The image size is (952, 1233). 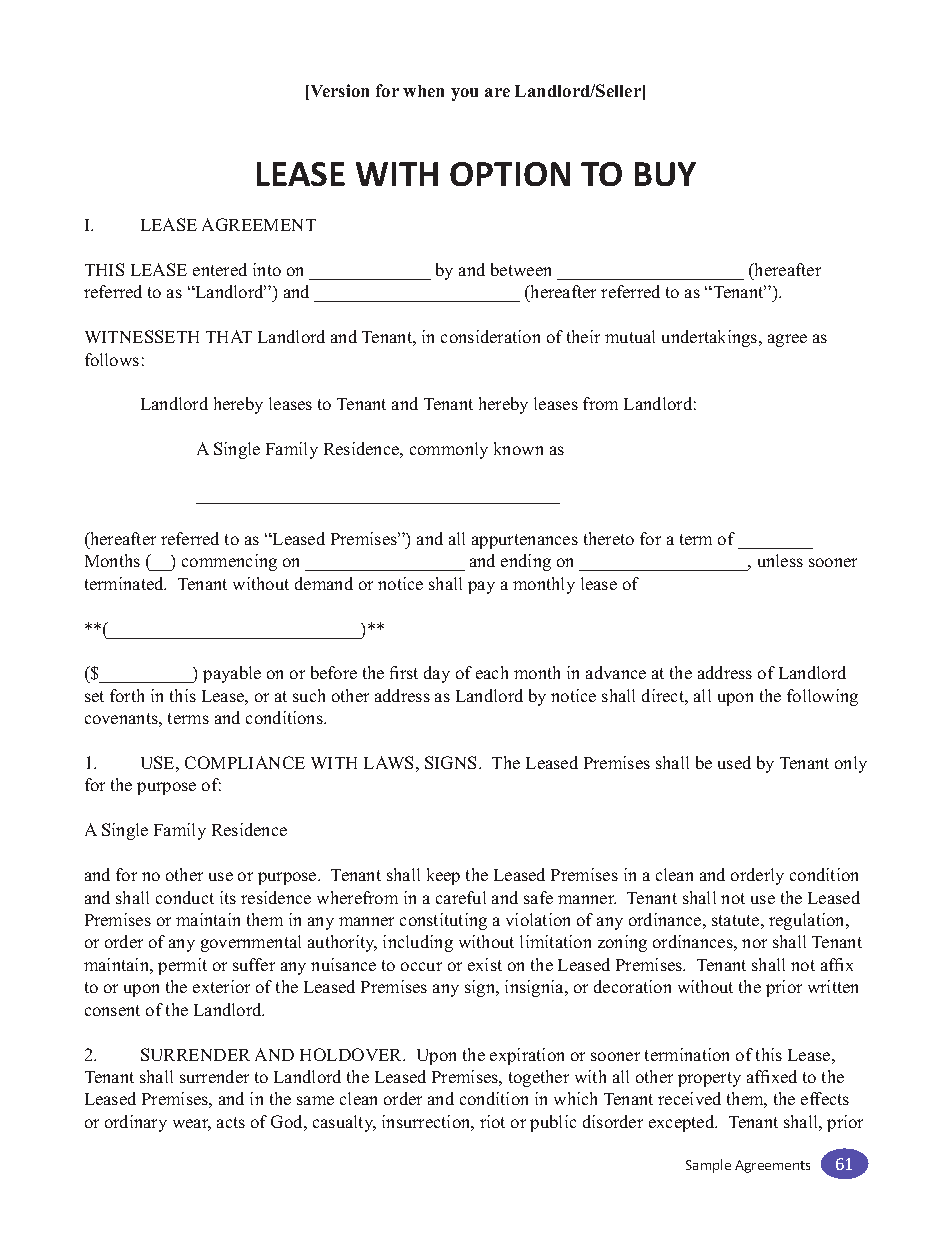 I want to click on you, so click(x=464, y=94).
